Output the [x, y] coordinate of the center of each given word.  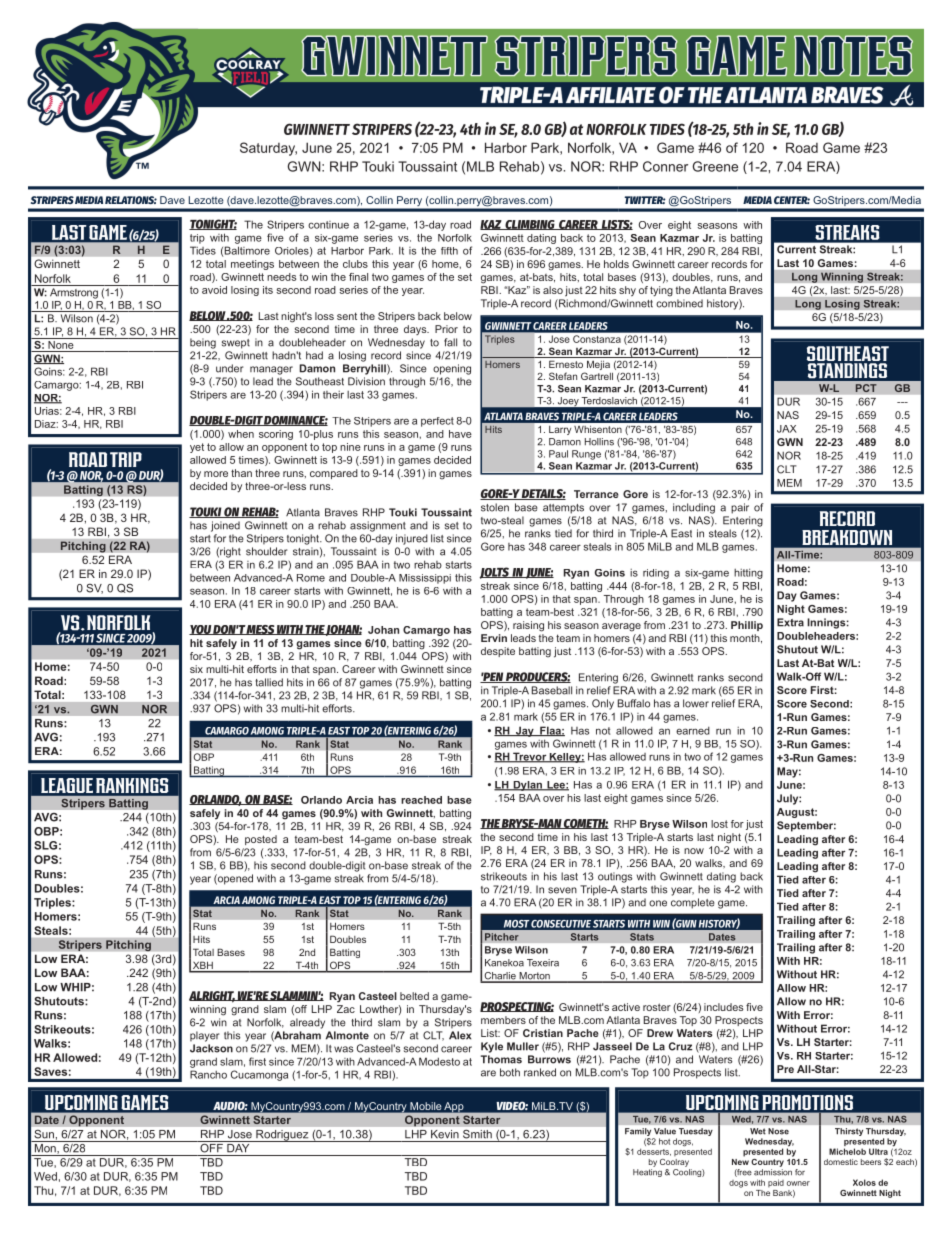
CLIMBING [530, 225]
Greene [715, 166]
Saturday [268, 149]
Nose [778, 1131]
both [510, 1072]
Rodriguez [282, 1136]
